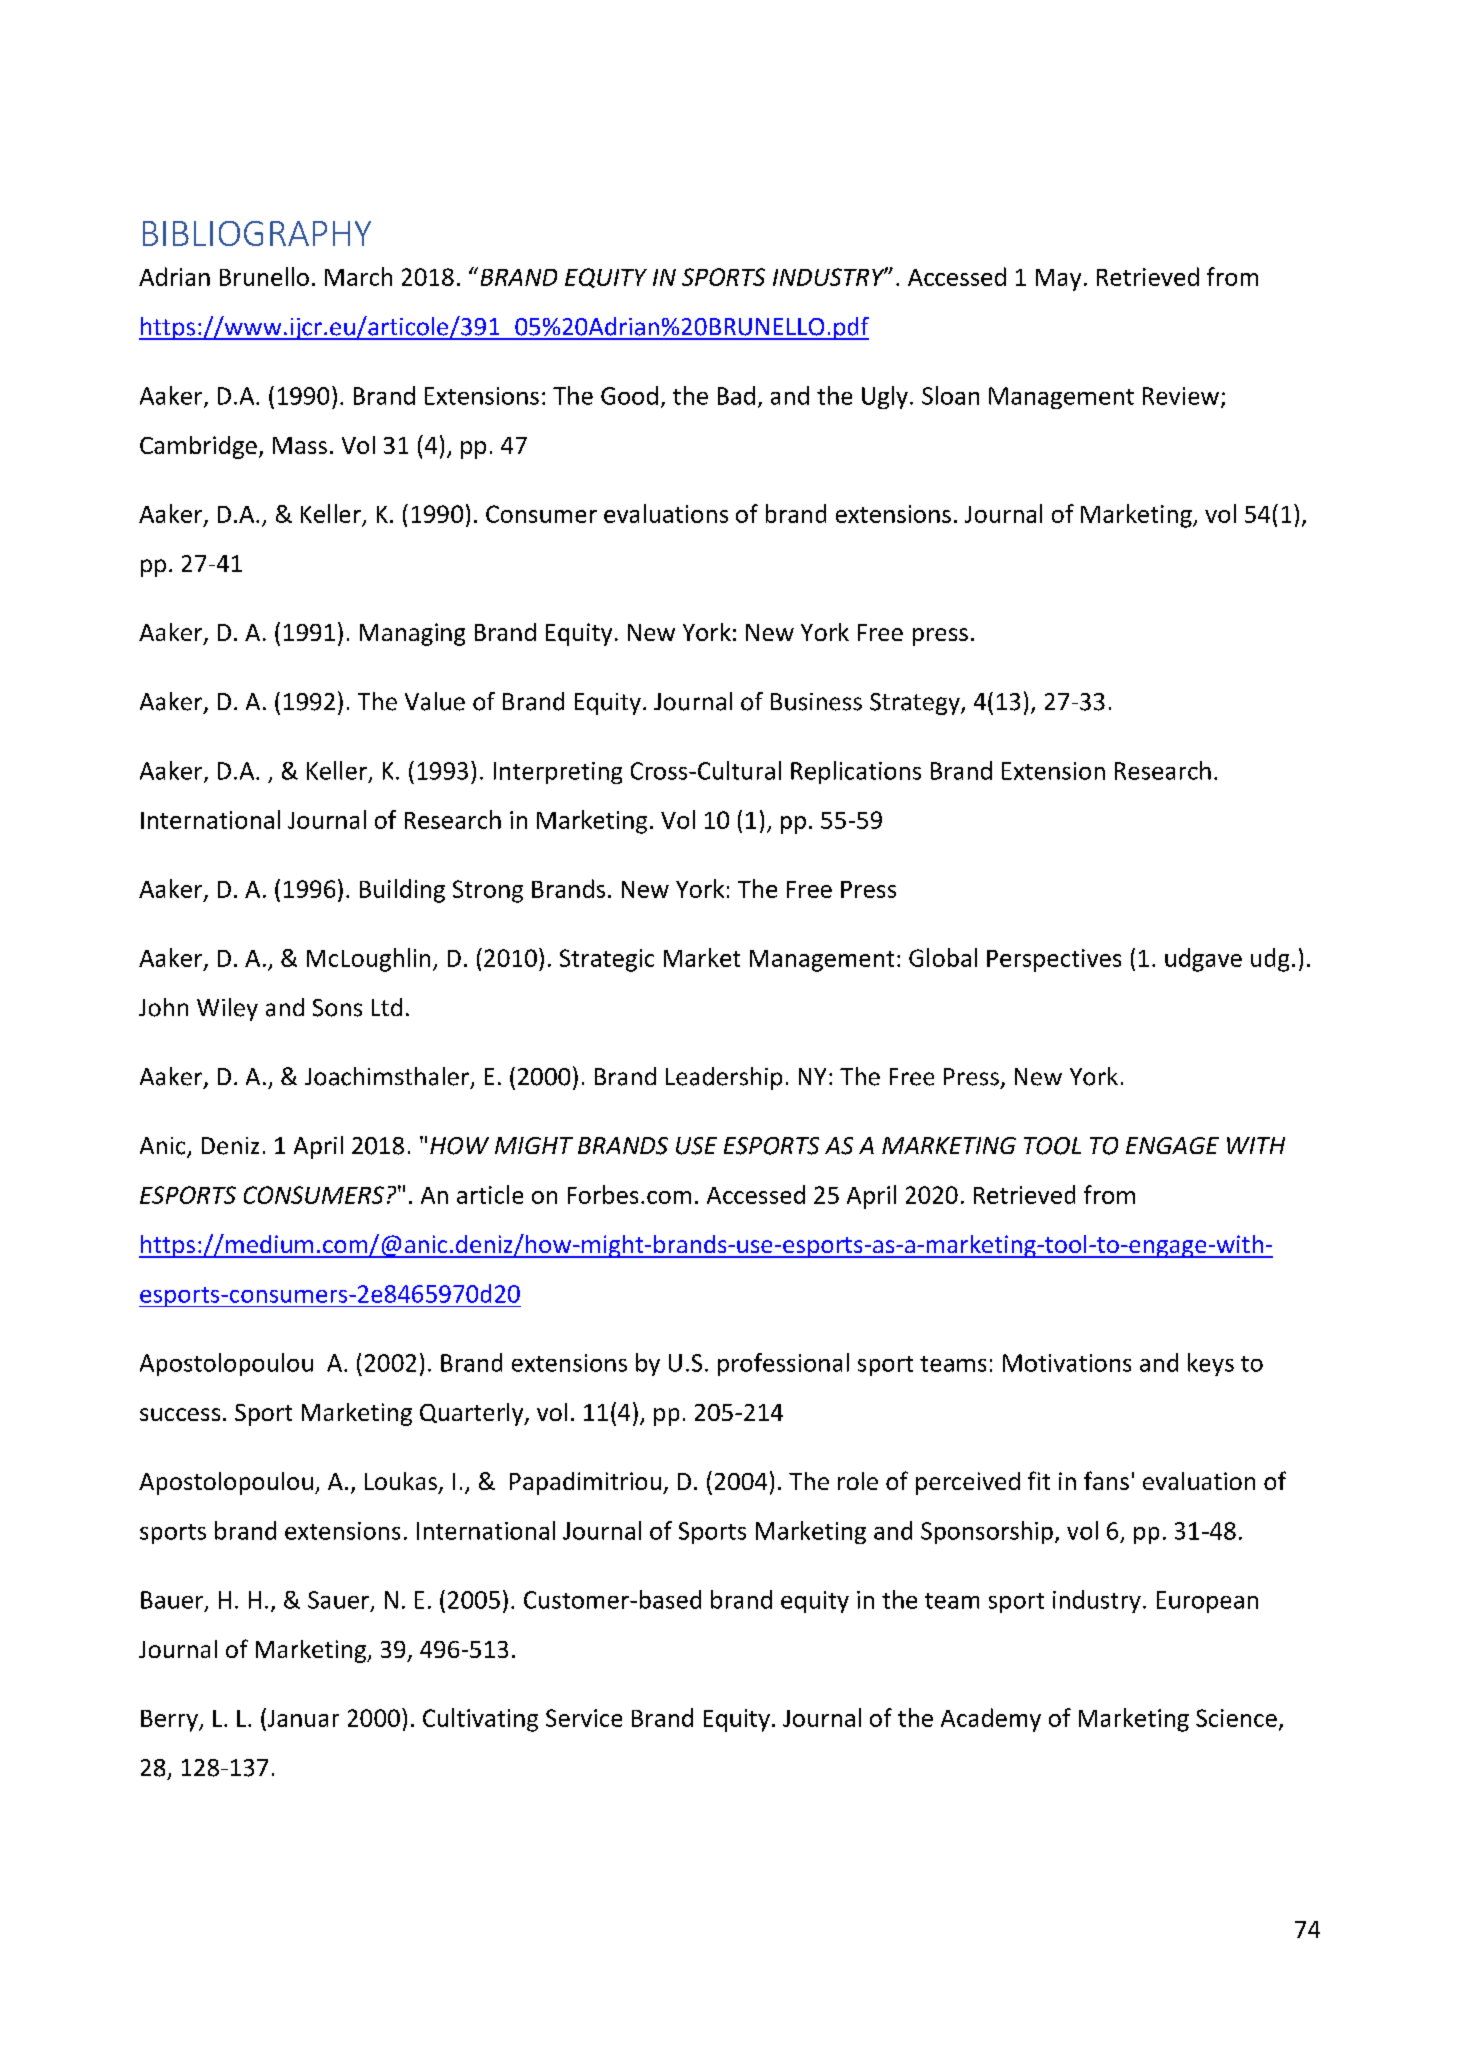 This screenshot has width=1460, height=2065. What do you see at coordinates (358, 276) in the screenshot?
I see `March` at bounding box center [358, 276].
